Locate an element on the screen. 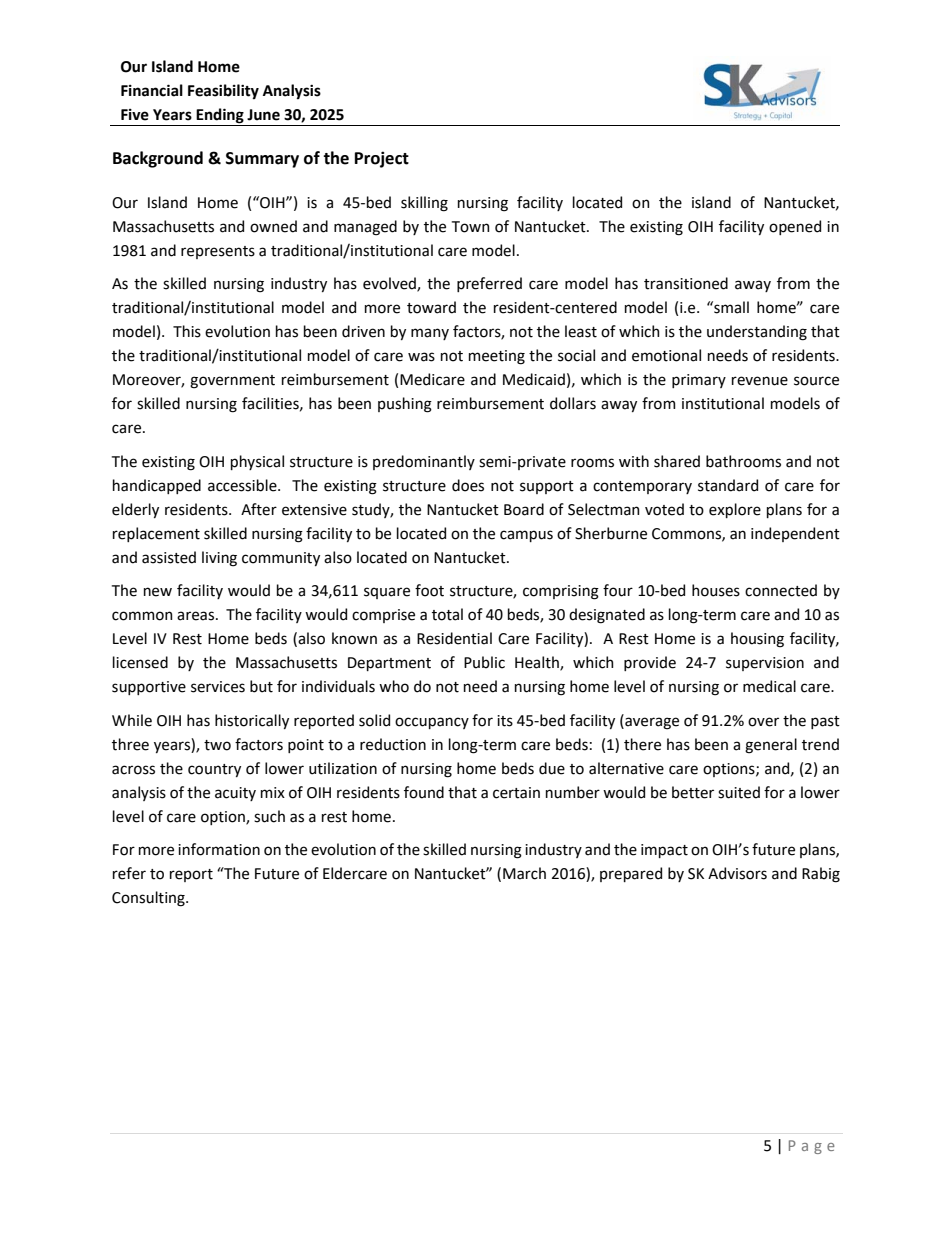 This screenshot has width=952, height=1233. Page is located at coordinates (812, 1147).
